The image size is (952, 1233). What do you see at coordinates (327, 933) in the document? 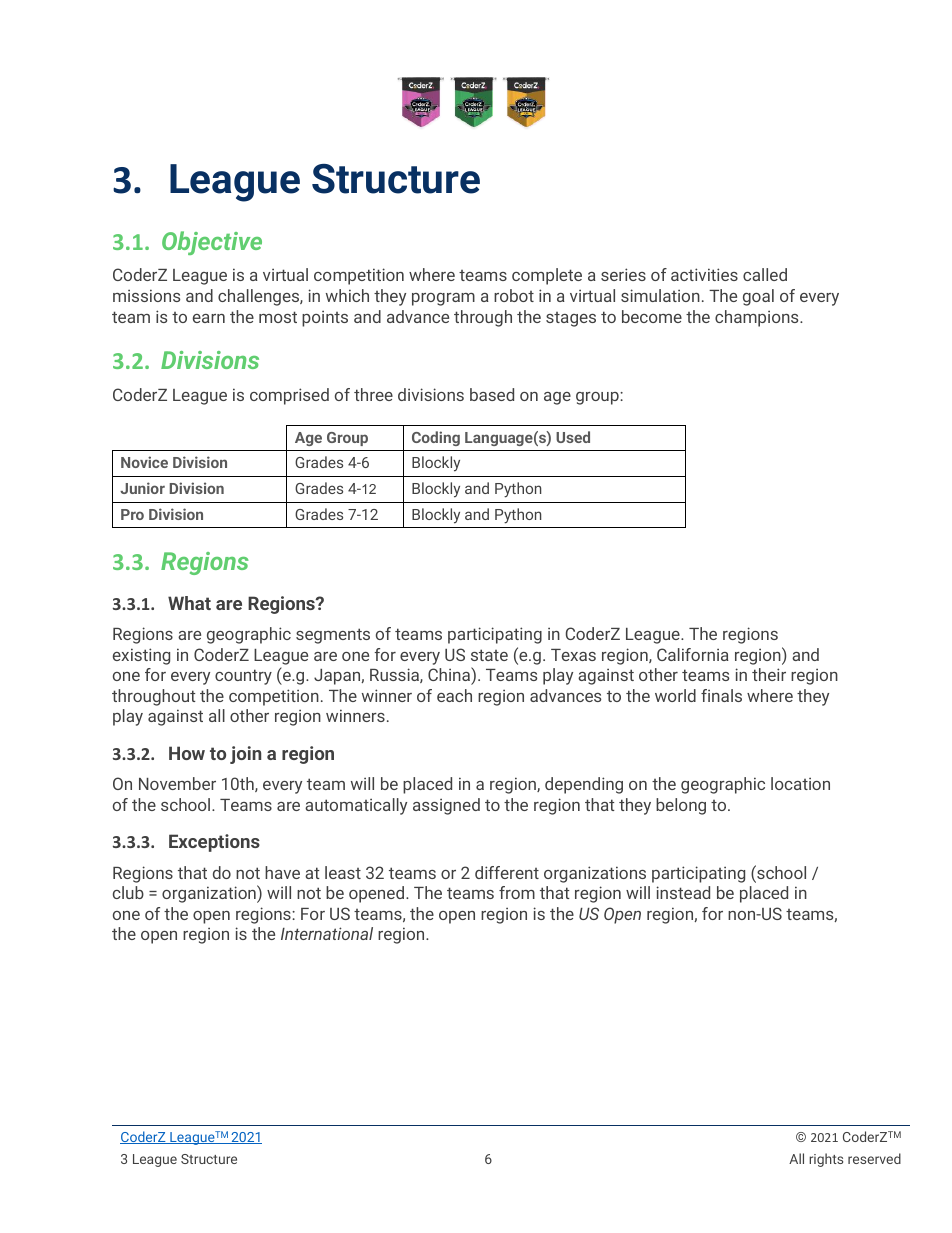
I see `International` at bounding box center [327, 933].
